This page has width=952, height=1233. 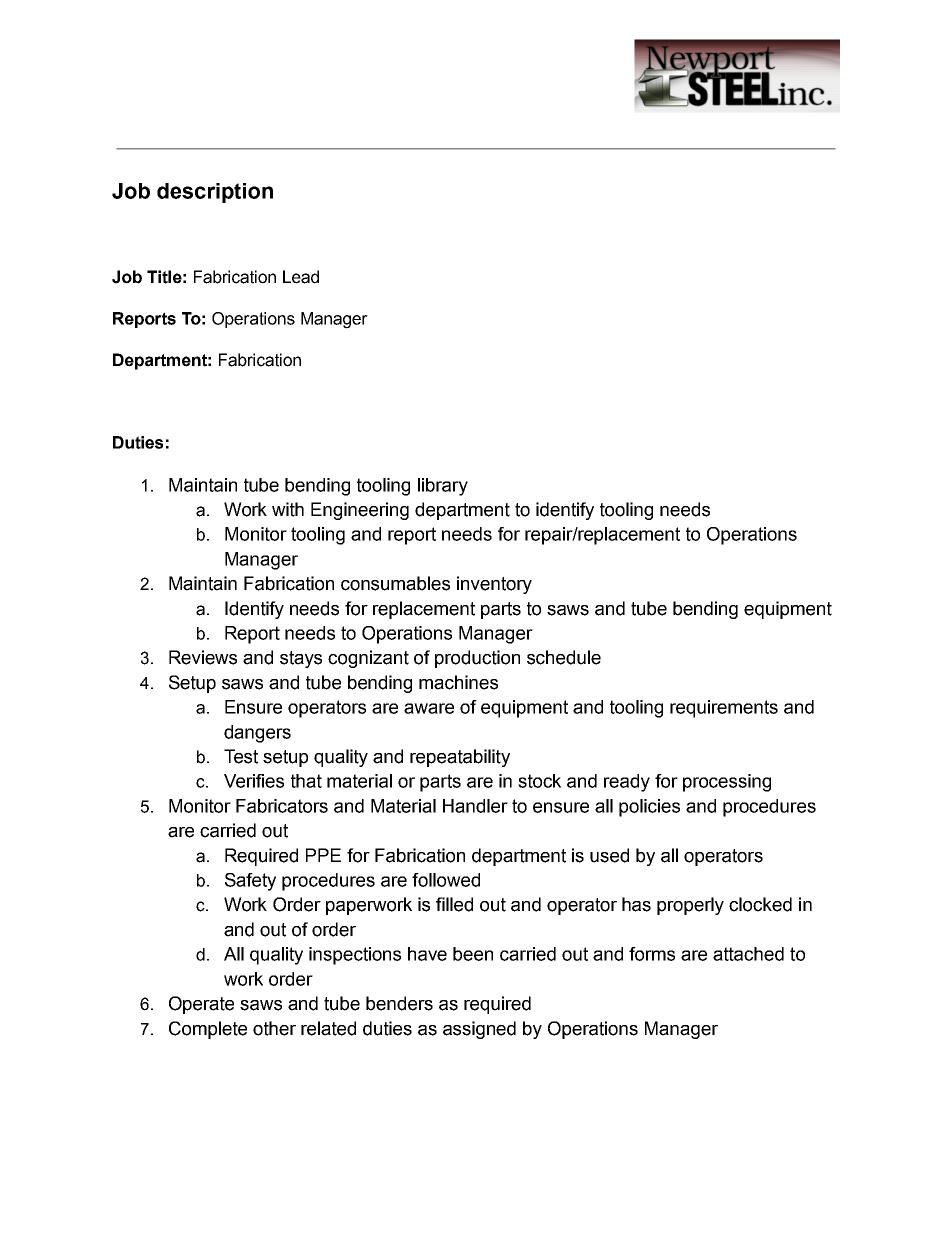 I want to click on forms, so click(x=652, y=954).
